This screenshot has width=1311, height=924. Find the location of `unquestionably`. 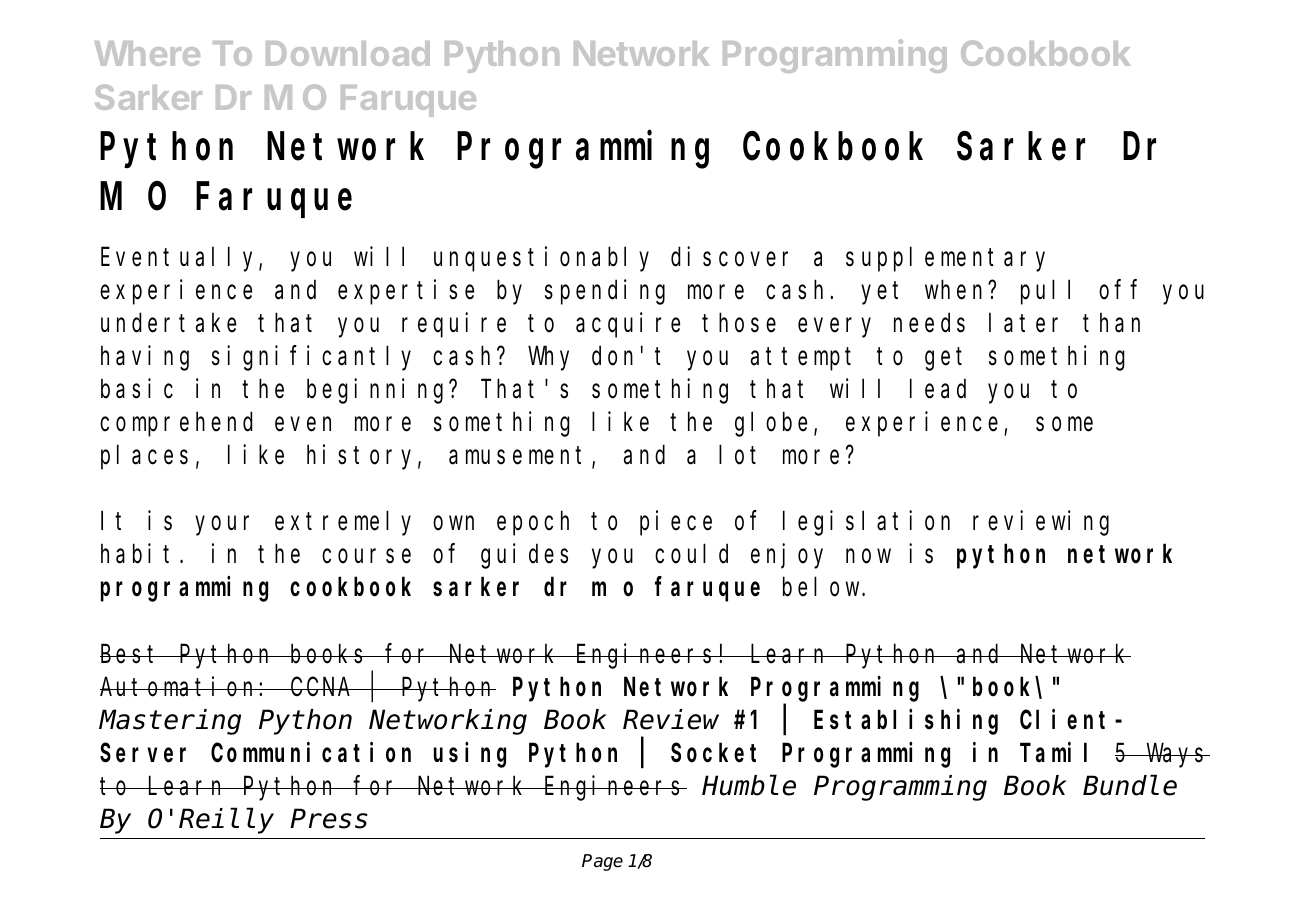

unquestionably is located at coordinates (541, 259).
